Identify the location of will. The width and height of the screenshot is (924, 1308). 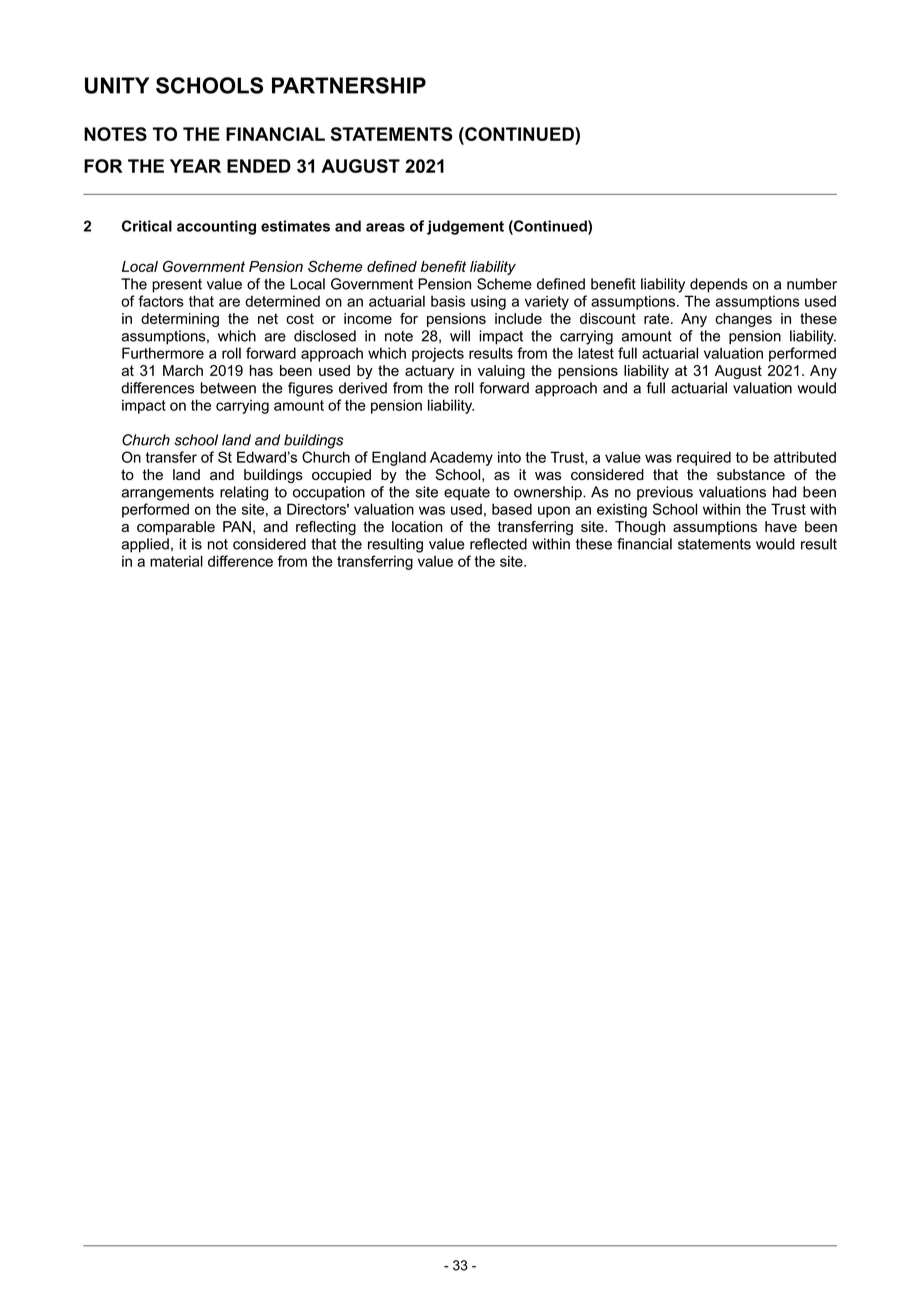
(460, 336).
